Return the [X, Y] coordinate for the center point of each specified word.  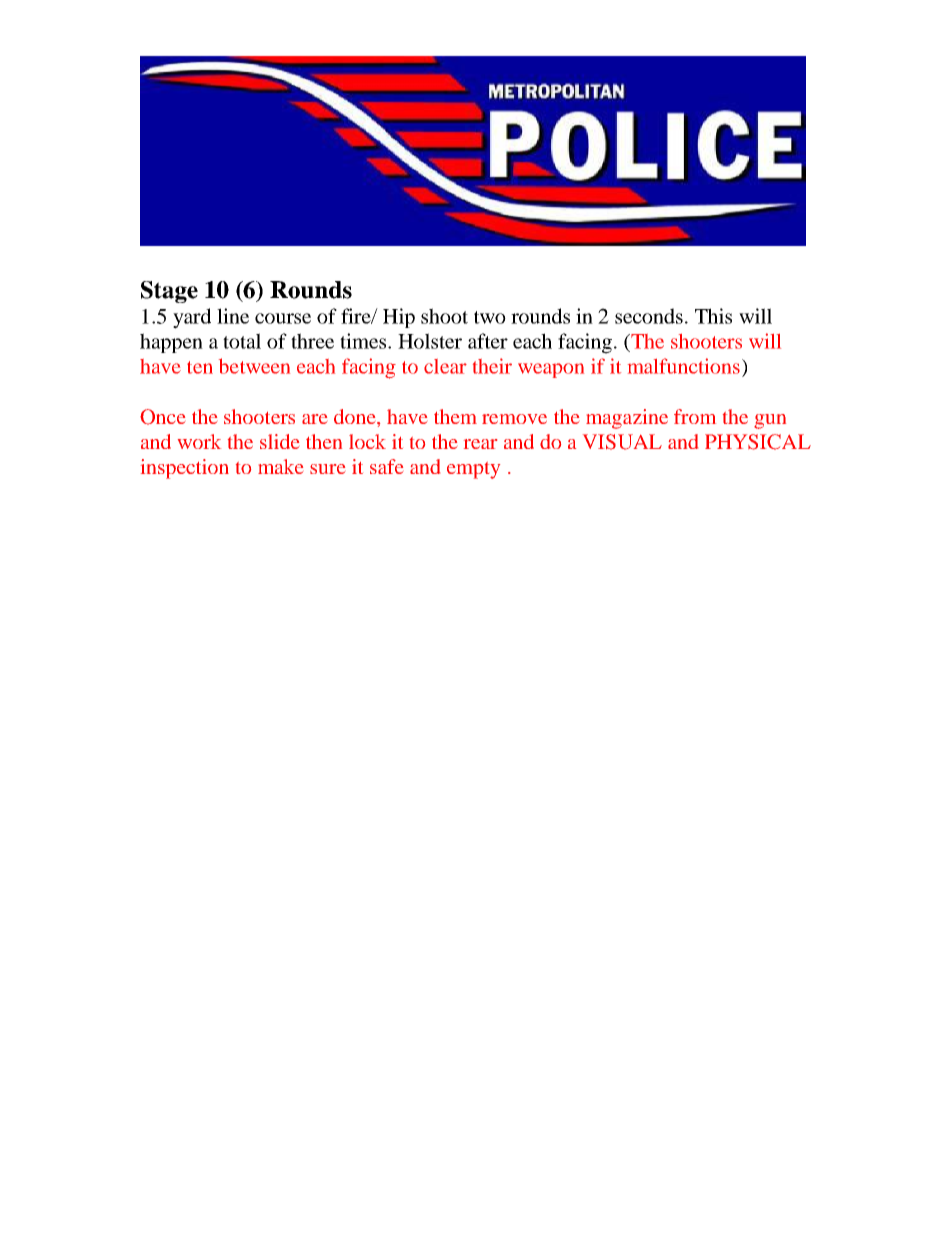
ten [200, 367]
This [713, 316]
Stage [169, 292]
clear [445, 366]
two [490, 317]
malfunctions [684, 366]
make [280, 466]
